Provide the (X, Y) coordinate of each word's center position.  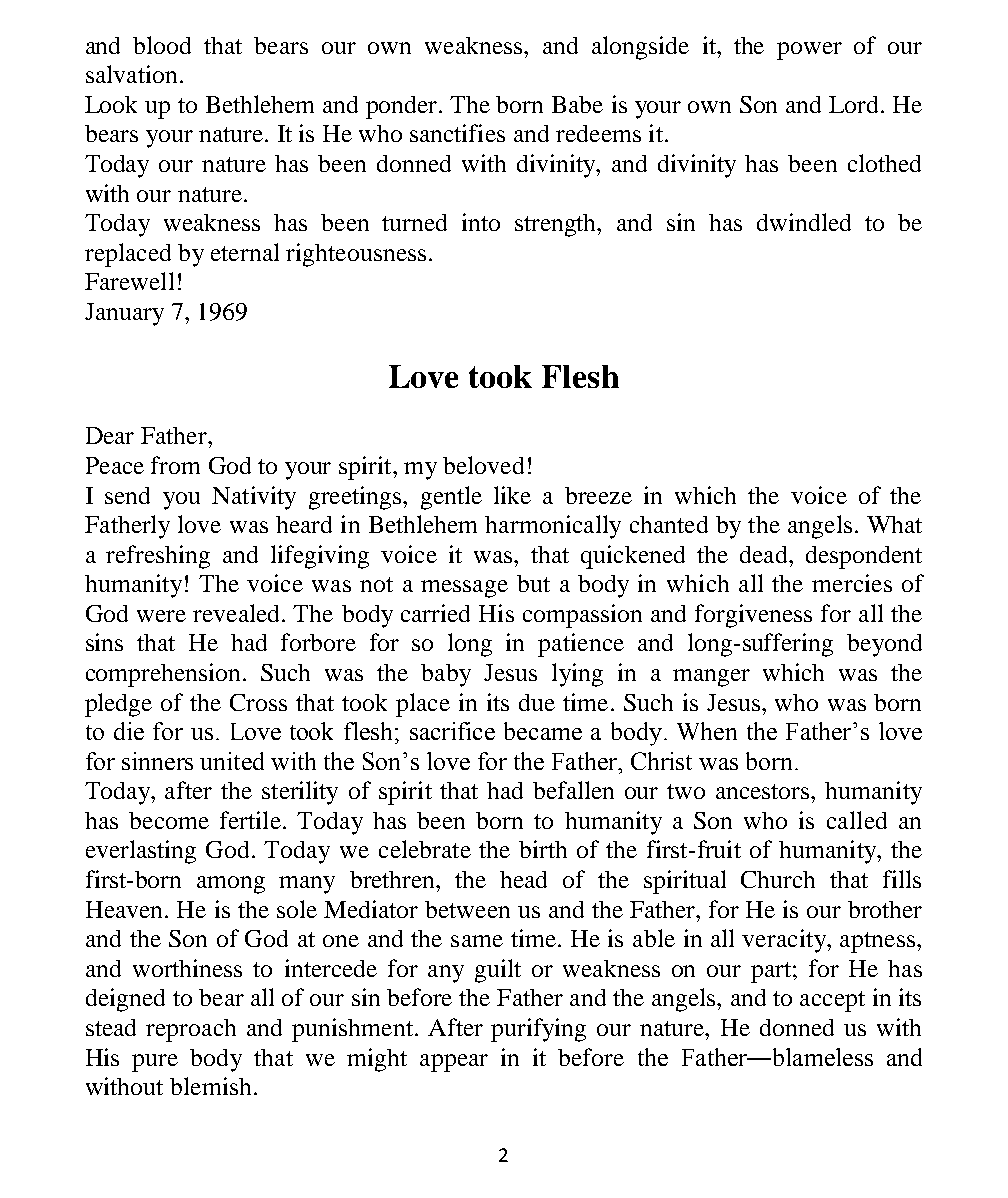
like (512, 495)
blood (162, 45)
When (707, 731)
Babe (577, 104)
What (894, 524)
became (543, 731)
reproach (191, 1030)
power (809, 51)
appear (454, 1063)
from (175, 465)
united (232, 761)
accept (832, 1001)
